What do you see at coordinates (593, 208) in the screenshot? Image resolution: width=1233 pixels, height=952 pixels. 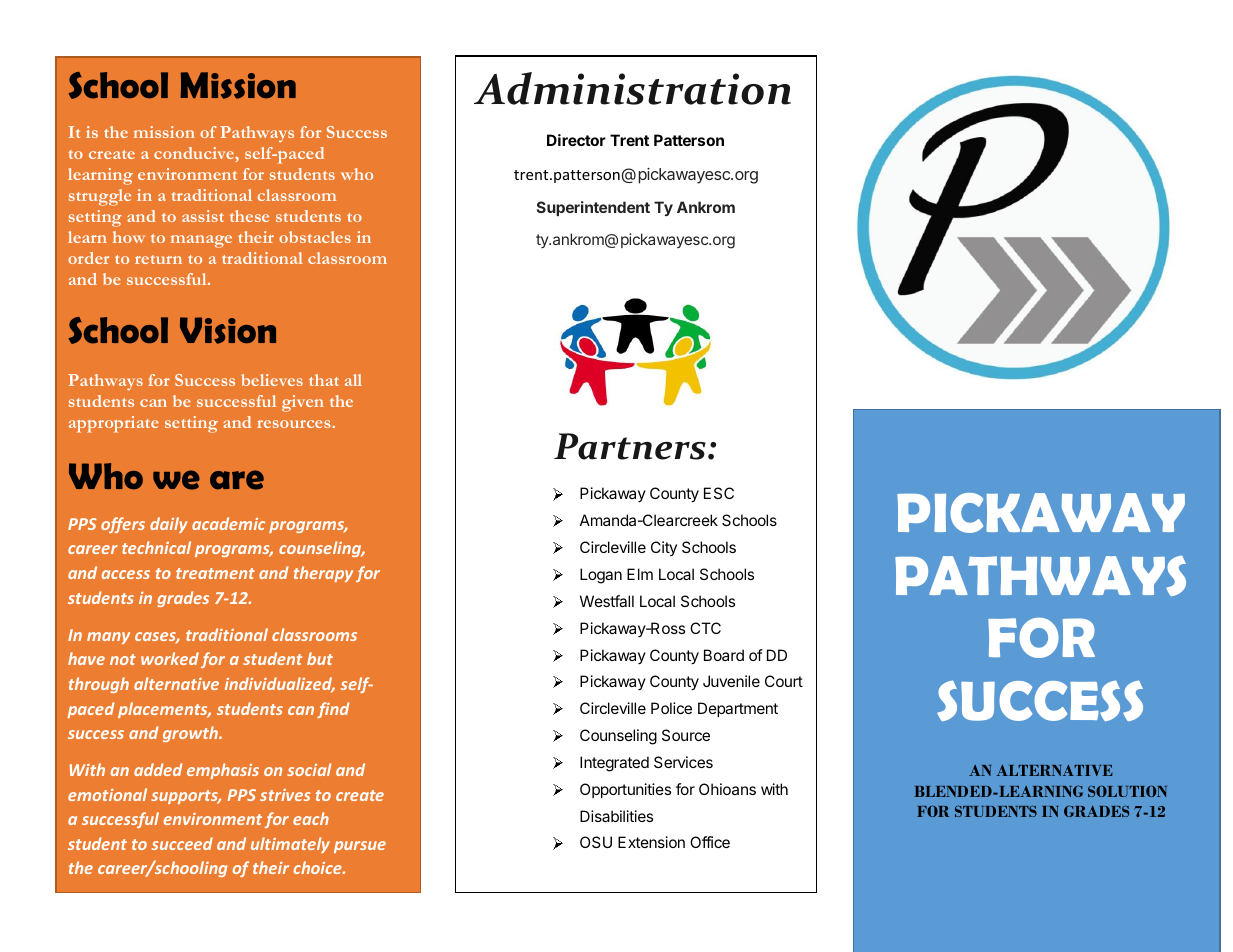 I see `Superintendent` at bounding box center [593, 208].
